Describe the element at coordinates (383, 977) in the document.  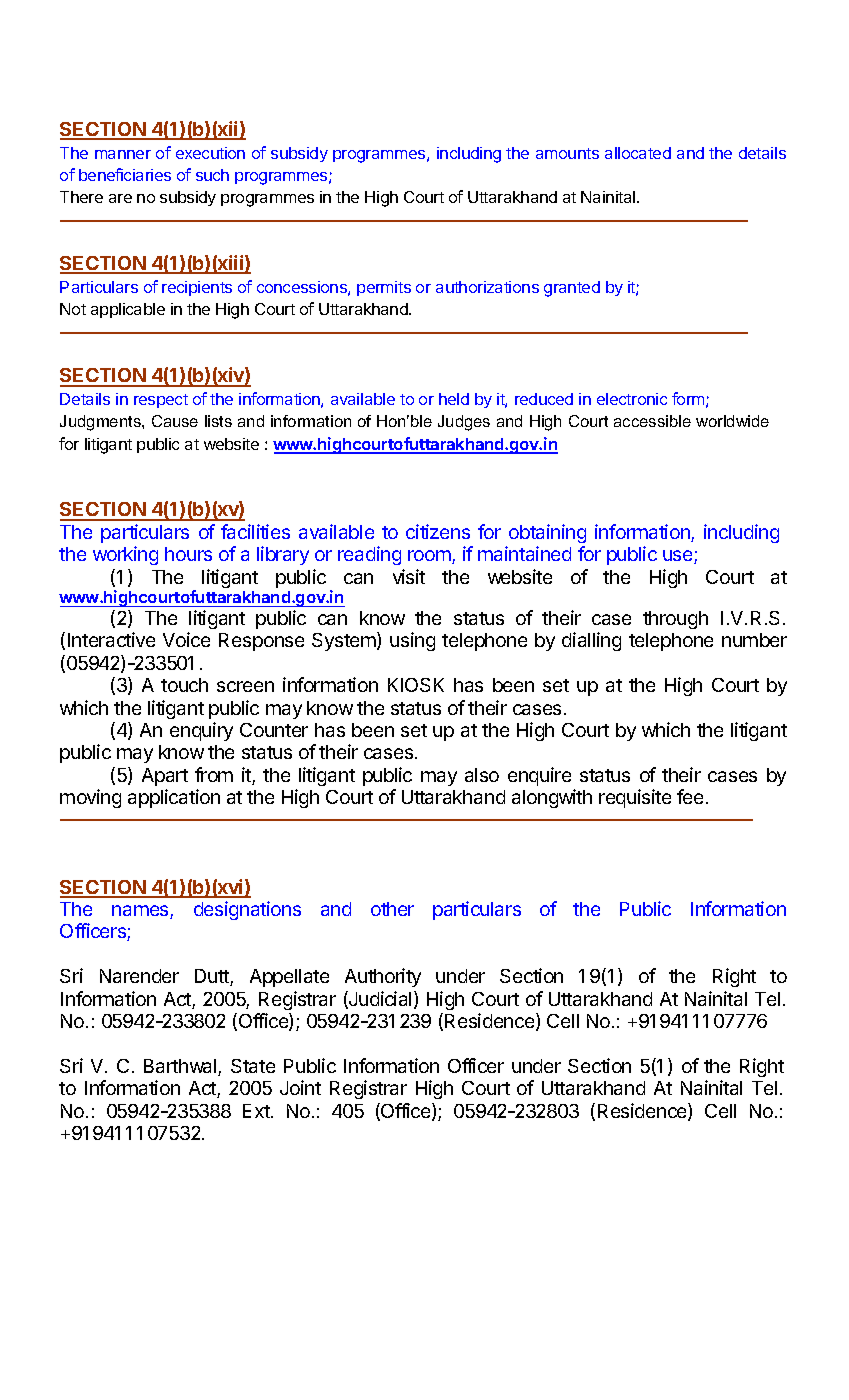
I see `Authority` at that location.
